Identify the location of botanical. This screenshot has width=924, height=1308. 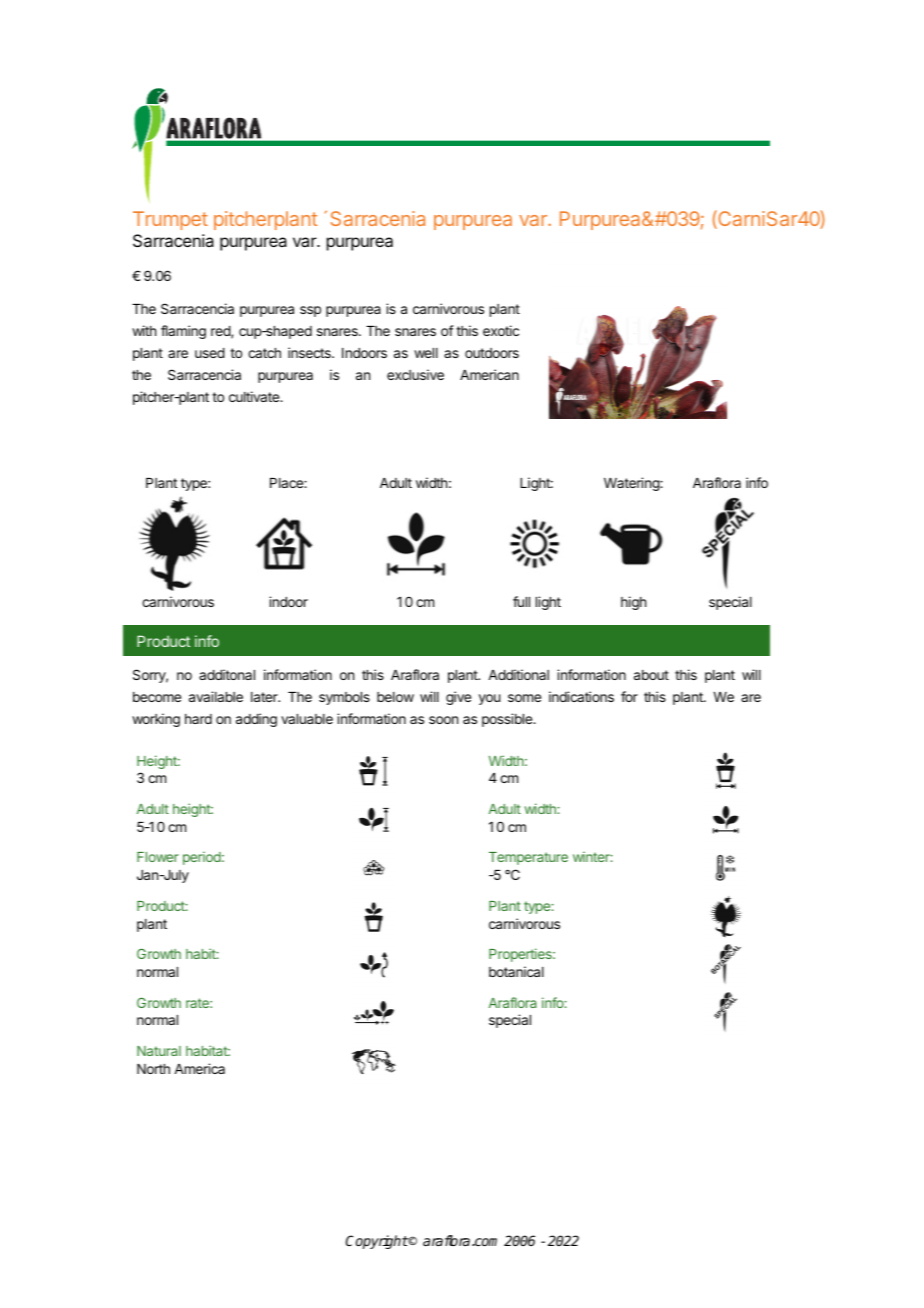
(516, 971).
